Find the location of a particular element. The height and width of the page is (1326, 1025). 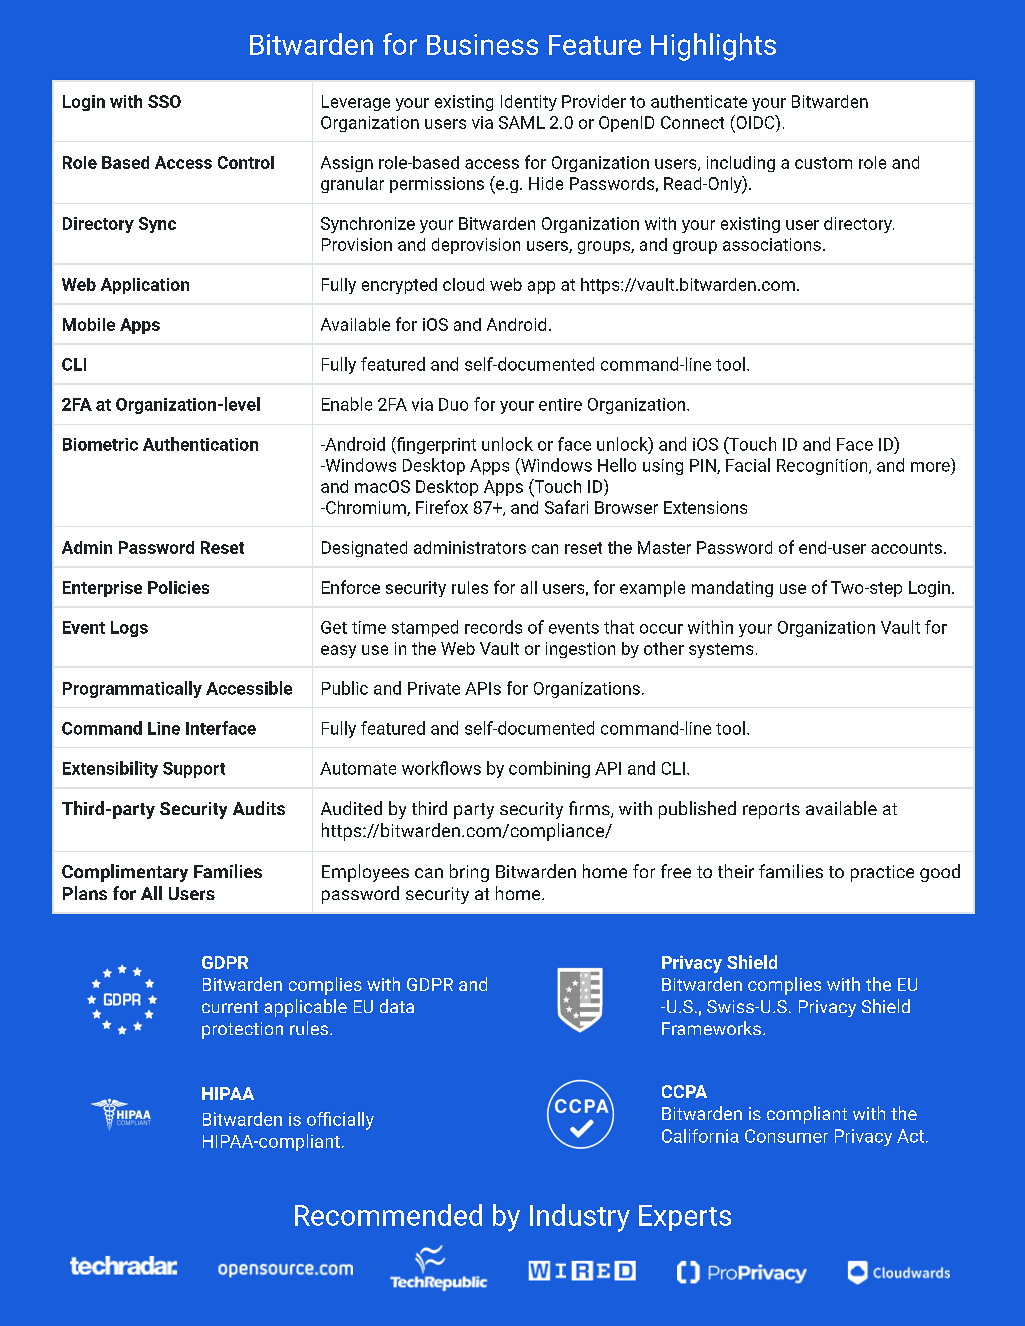

Control is located at coordinates (246, 162).
